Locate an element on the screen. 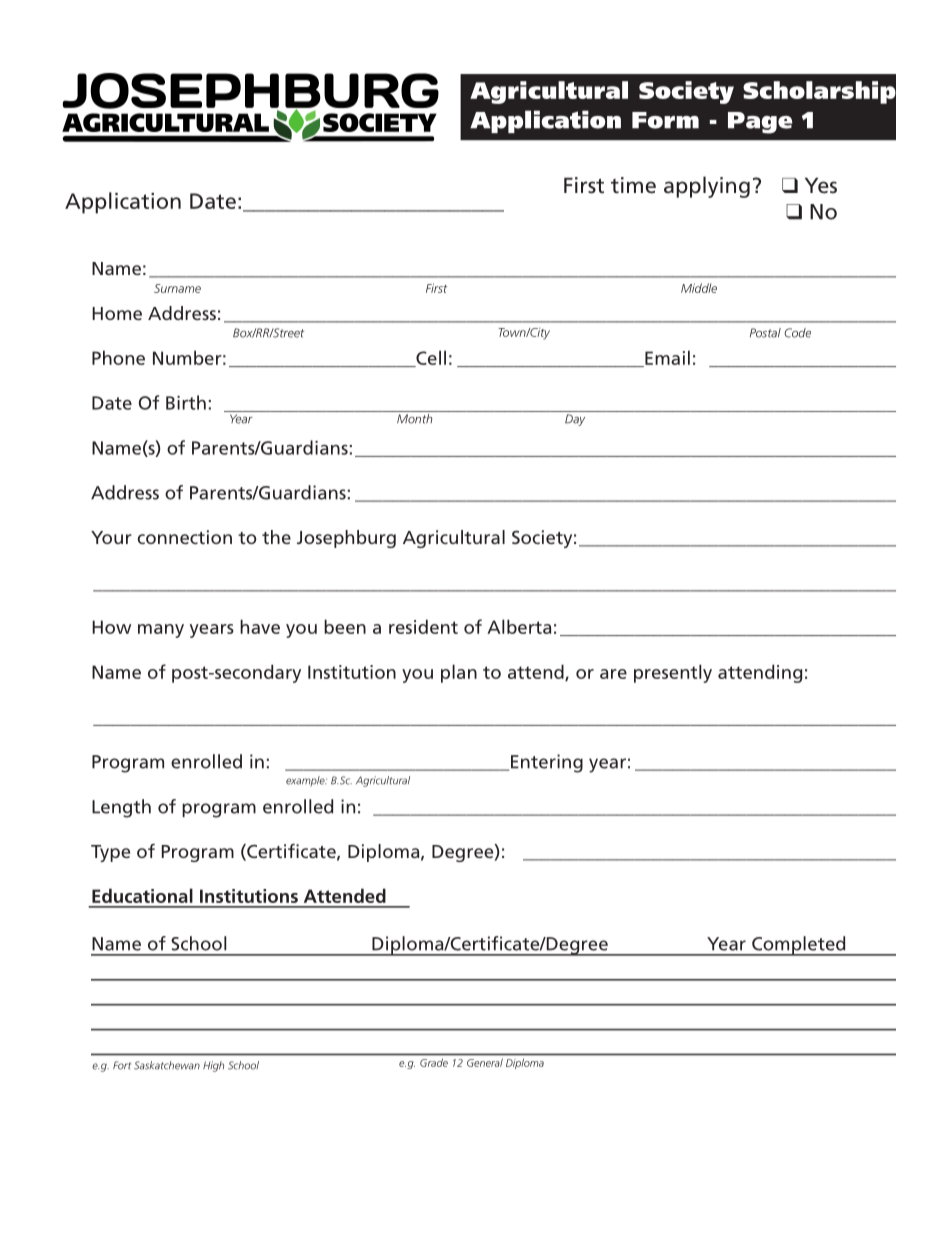  time is located at coordinates (633, 185).
